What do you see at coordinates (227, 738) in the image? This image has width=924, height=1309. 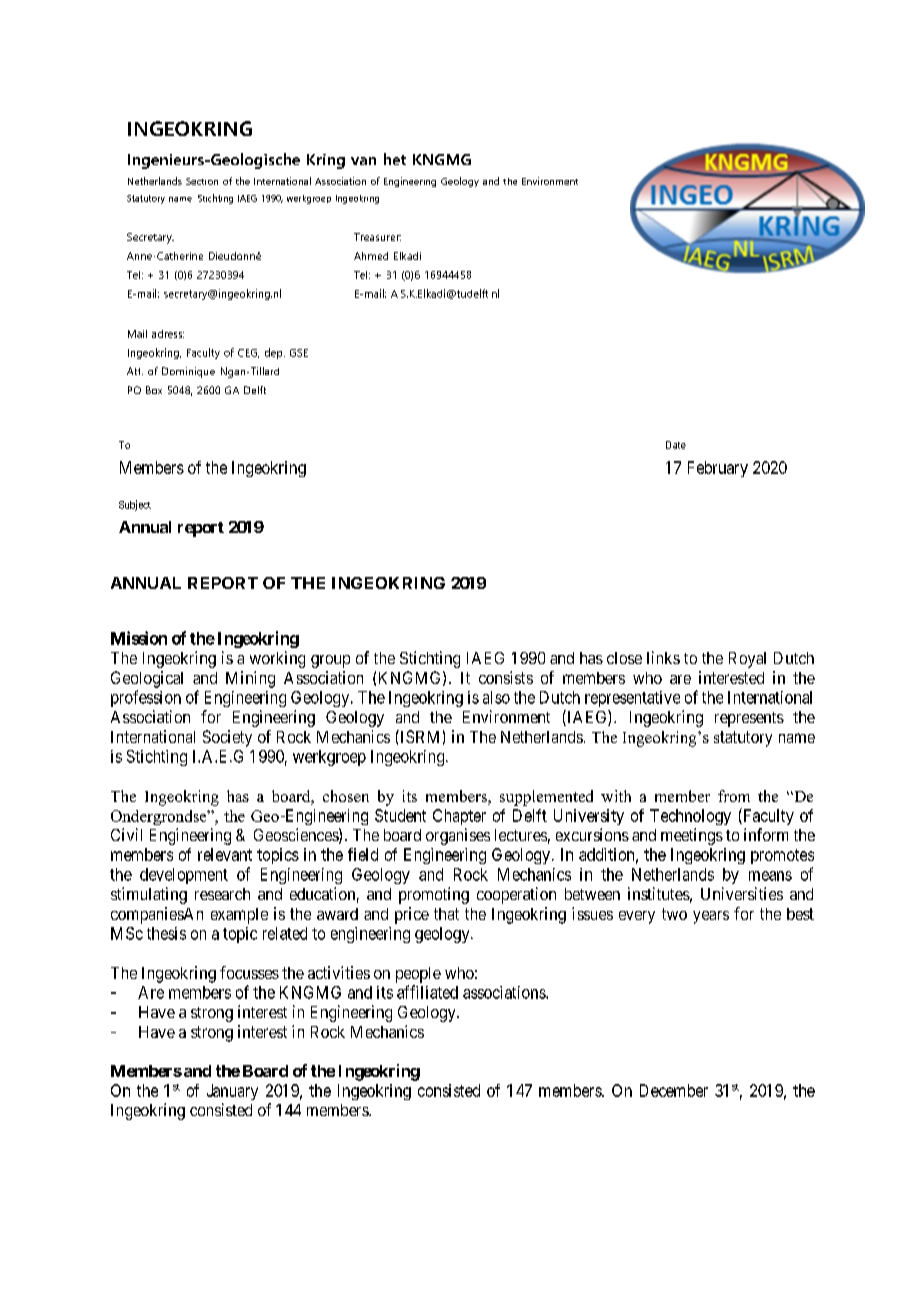 I see `Society` at bounding box center [227, 738].
